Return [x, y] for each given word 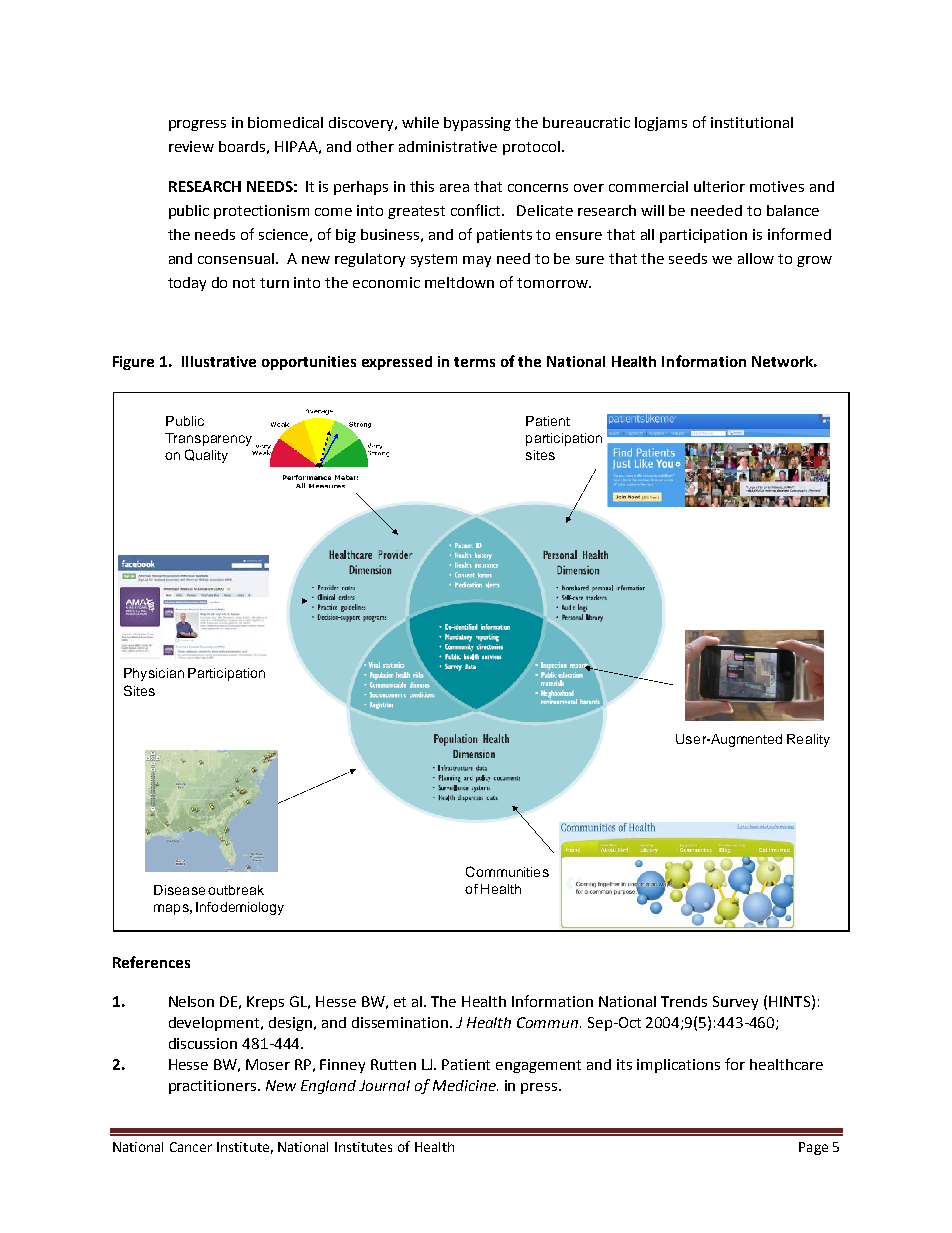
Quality [206, 456]
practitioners [214, 1087]
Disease [179, 890]
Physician [154, 674]
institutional [752, 122]
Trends [684, 1001]
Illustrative [219, 361]
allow [756, 258]
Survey [735, 1003]
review [191, 146]
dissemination [400, 1022]
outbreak [236, 890]
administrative [448, 146]
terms [474, 362]
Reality [808, 740]
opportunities [309, 363]
